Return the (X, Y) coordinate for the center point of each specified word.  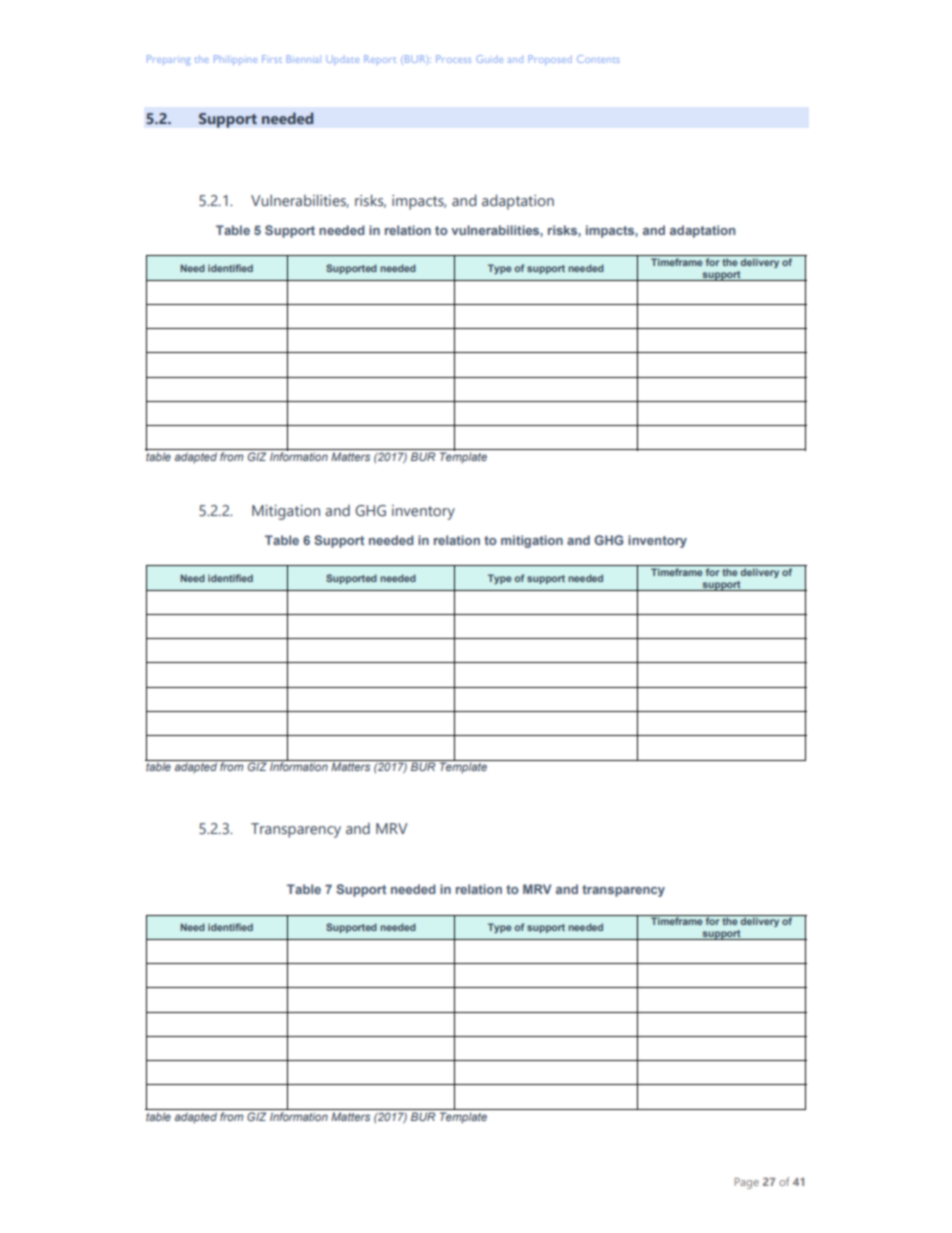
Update (342, 60)
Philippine (235, 60)
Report (380, 59)
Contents (598, 59)
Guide (489, 59)
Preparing (168, 60)
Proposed (550, 60)
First (272, 59)
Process (453, 59)
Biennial (304, 59)
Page (747, 1183)
